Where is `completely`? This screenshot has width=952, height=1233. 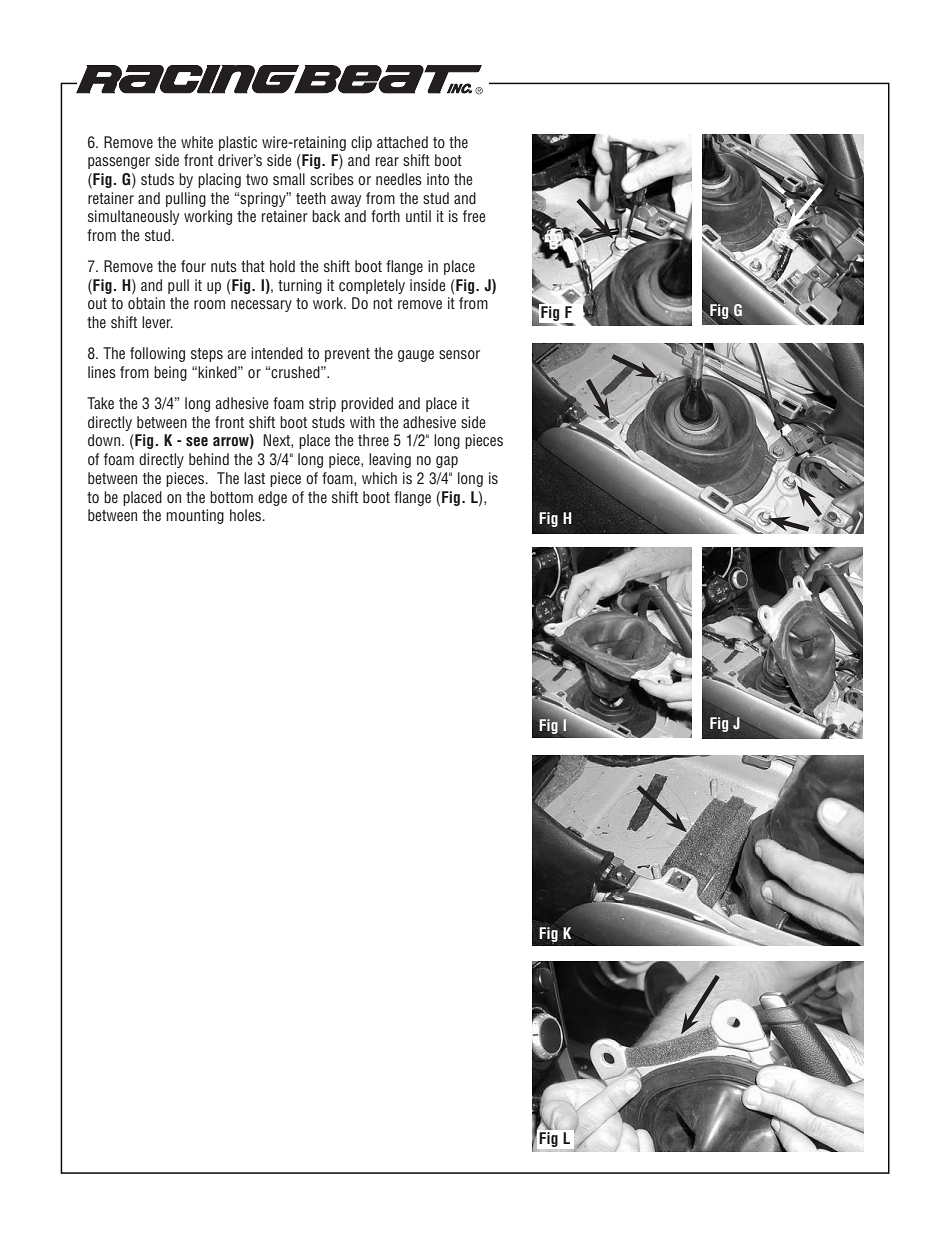
completely is located at coordinates (372, 286).
